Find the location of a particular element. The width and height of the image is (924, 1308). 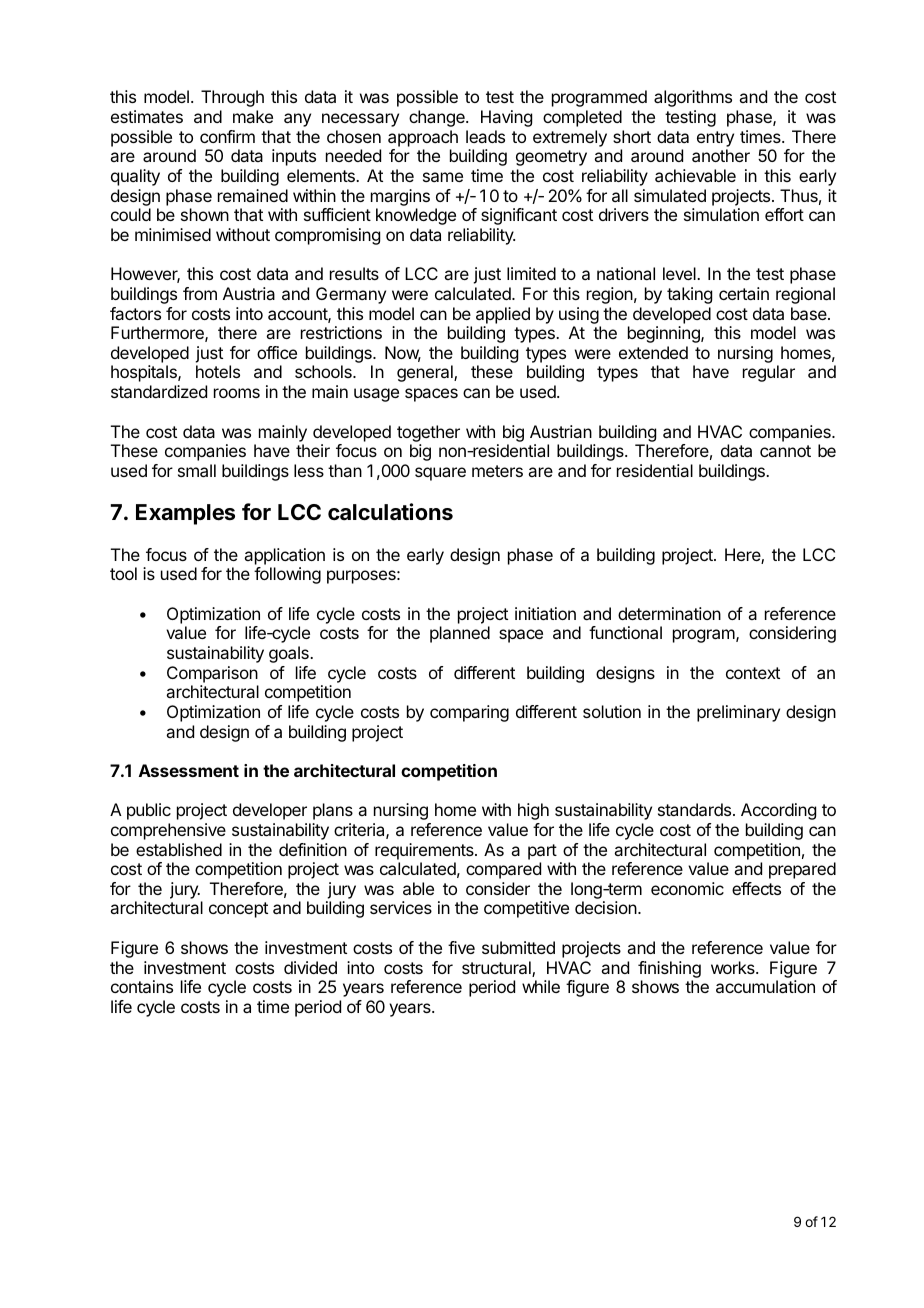

entry is located at coordinates (715, 139).
